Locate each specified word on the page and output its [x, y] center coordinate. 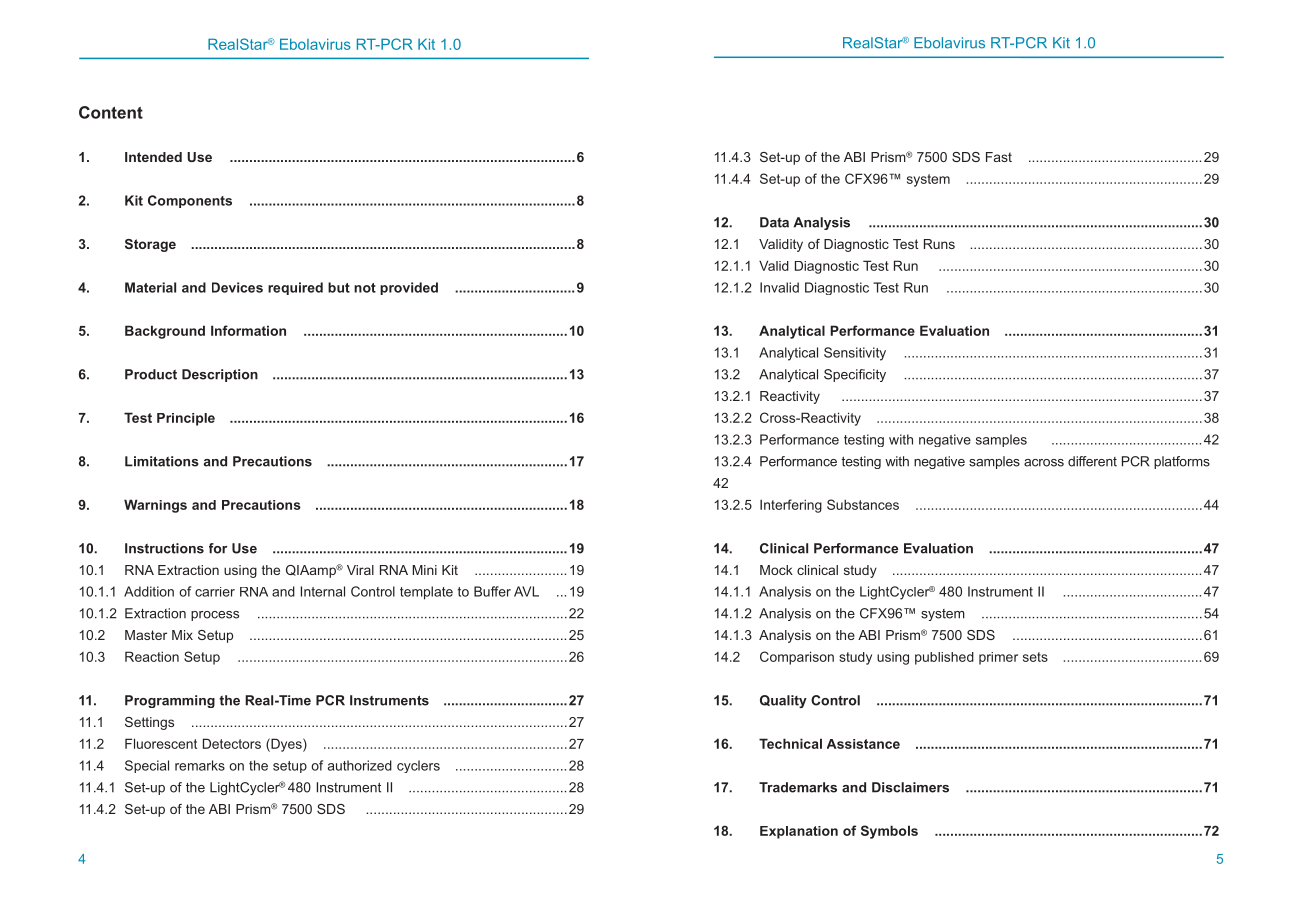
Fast [999, 157]
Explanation [799, 832]
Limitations [162, 461]
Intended [153, 157]
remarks [200, 765]
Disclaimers [910, 787]
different [1092, 461]
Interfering [791, 506]
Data [774, 222]
